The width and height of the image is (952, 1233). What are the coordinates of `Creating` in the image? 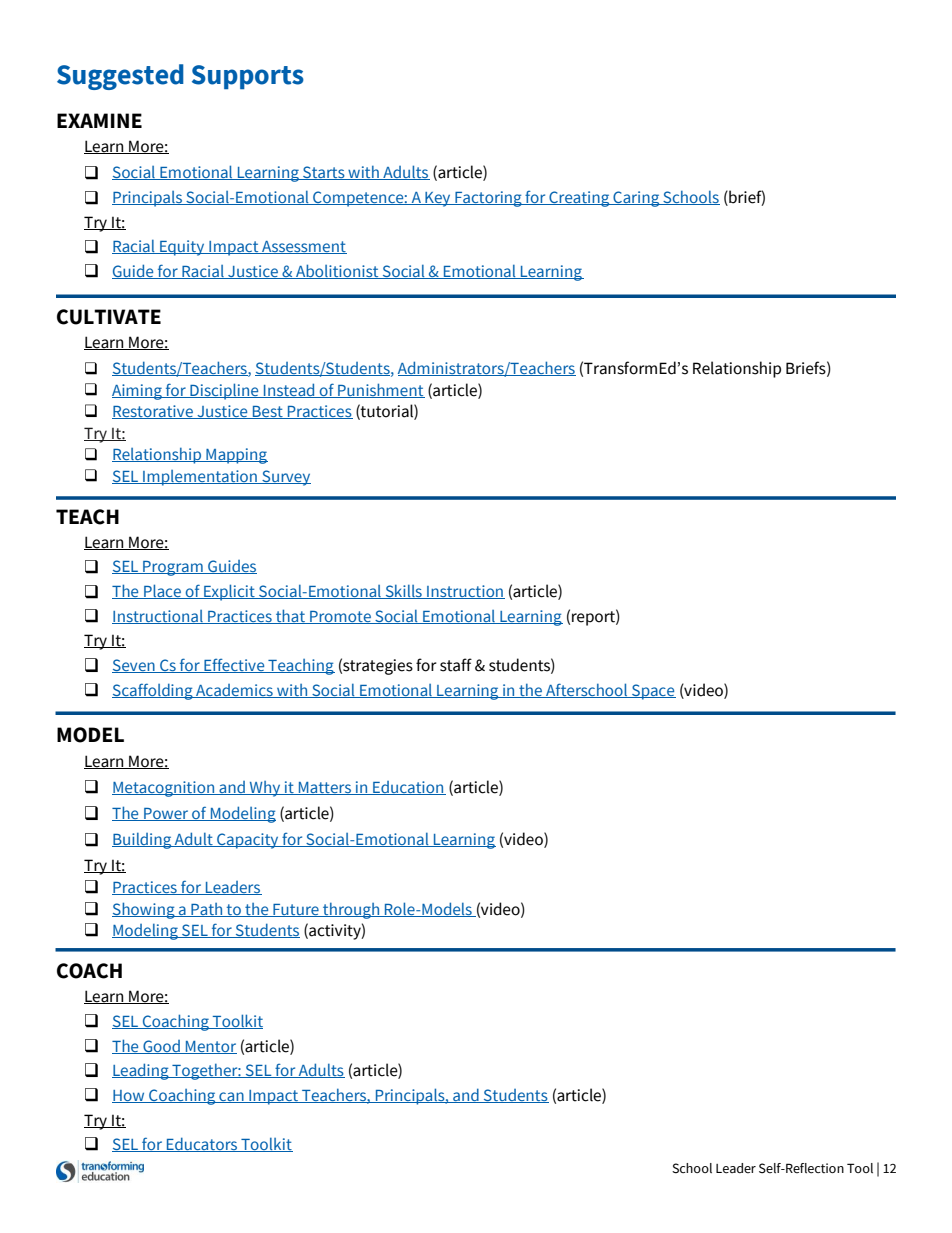 It's located at (579, 199).
